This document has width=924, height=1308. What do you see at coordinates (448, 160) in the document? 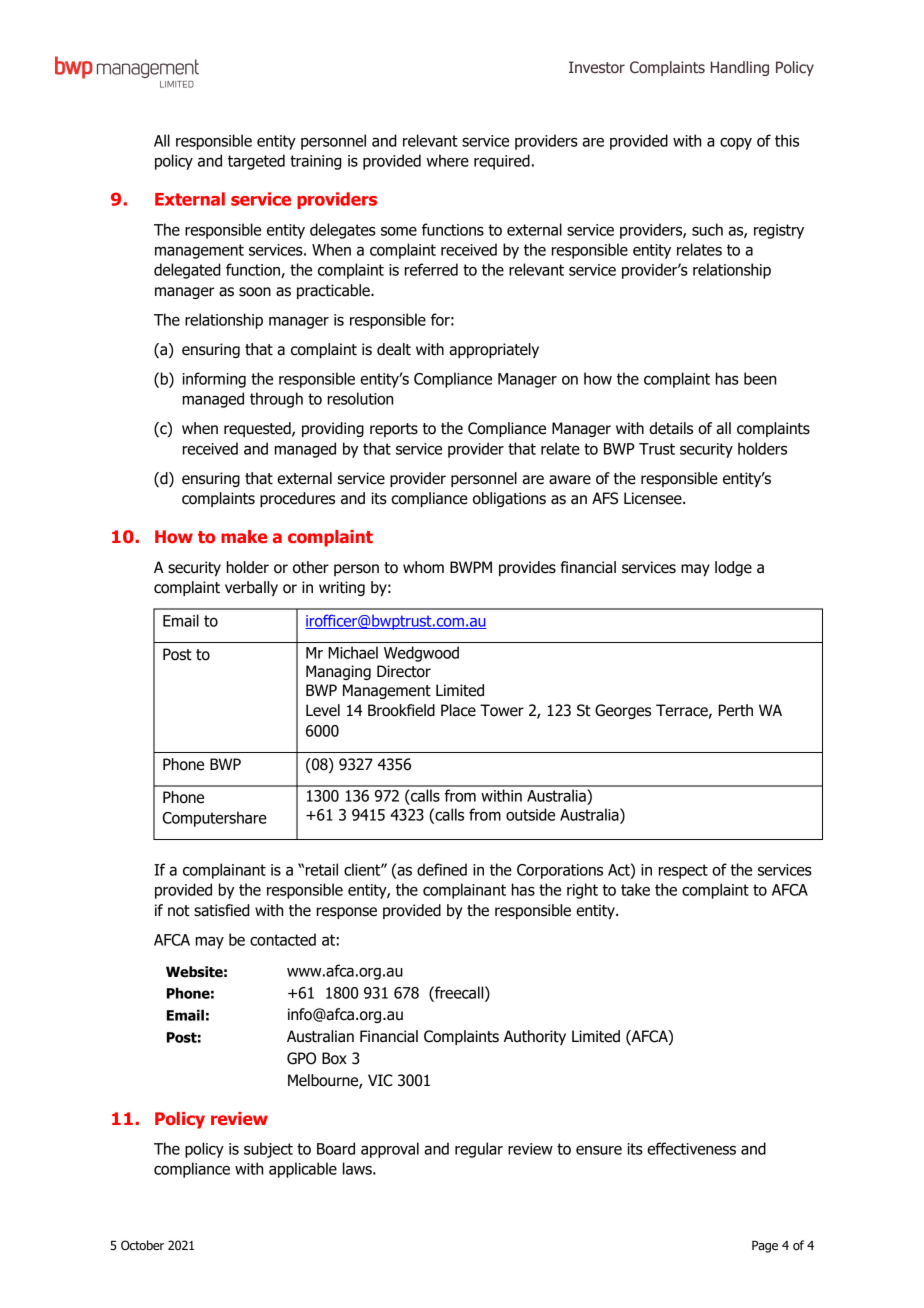
I see `where` at bounding box center [448, 160].
